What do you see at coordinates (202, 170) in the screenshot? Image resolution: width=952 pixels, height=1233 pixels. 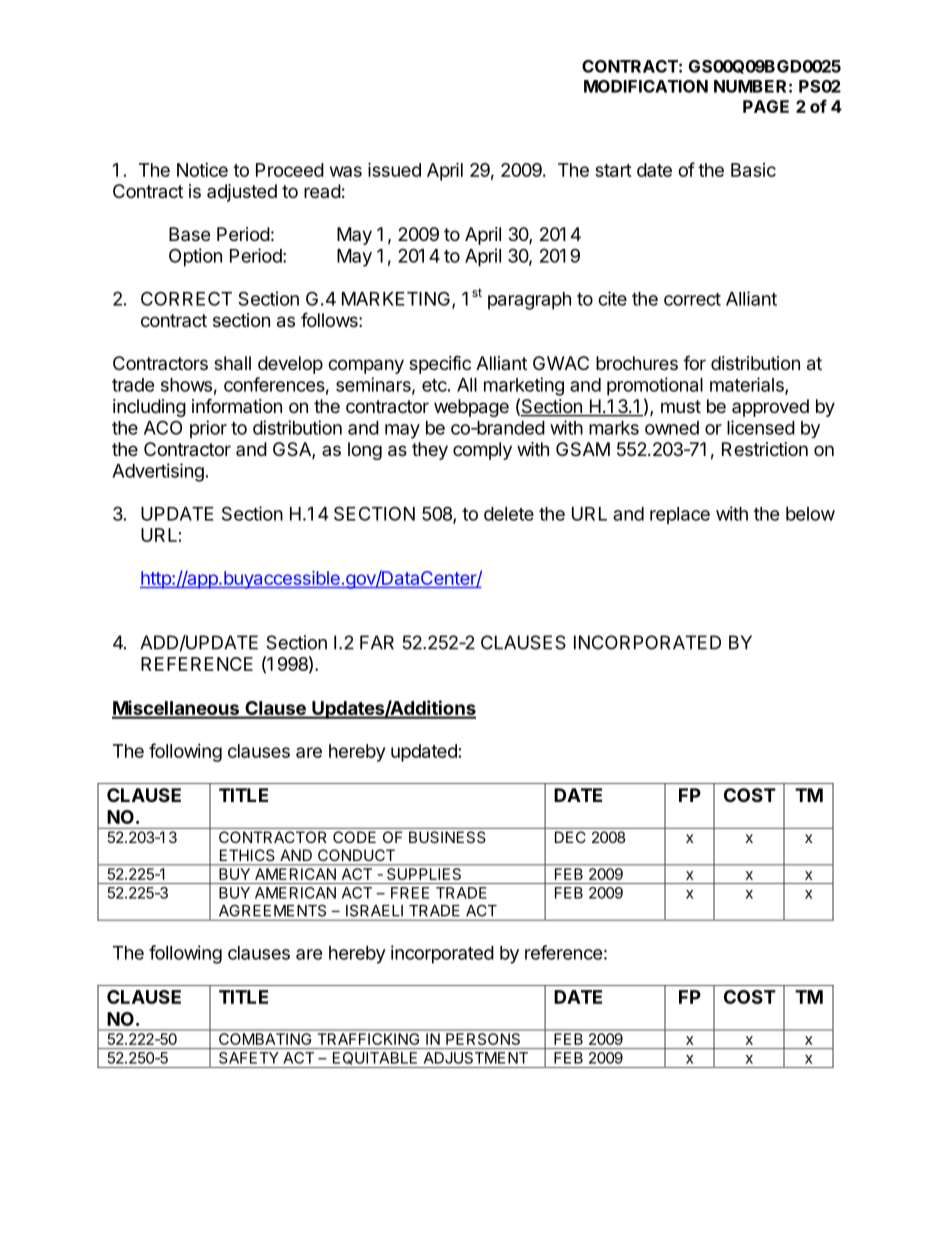 I see `Notice` at bounding box center [202, 170].
